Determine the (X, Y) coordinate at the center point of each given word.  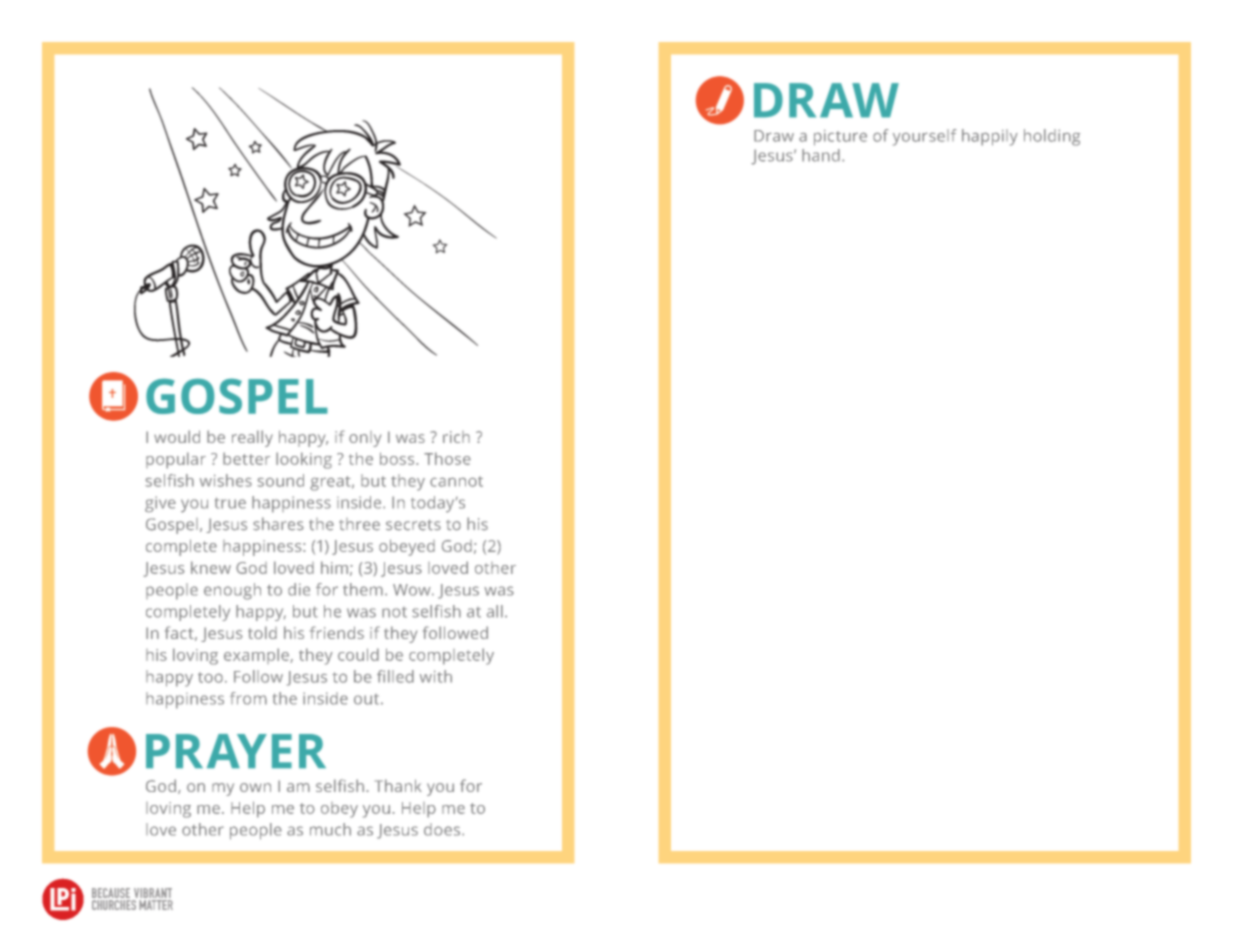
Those (447, 458)
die (299, 589)
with (436, 676)
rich (456, 437)
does (442, 829)
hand (821, 155)
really (252, 438)
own (255, 787)
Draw (774, 136)
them (363, 589)
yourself (924, 137)
